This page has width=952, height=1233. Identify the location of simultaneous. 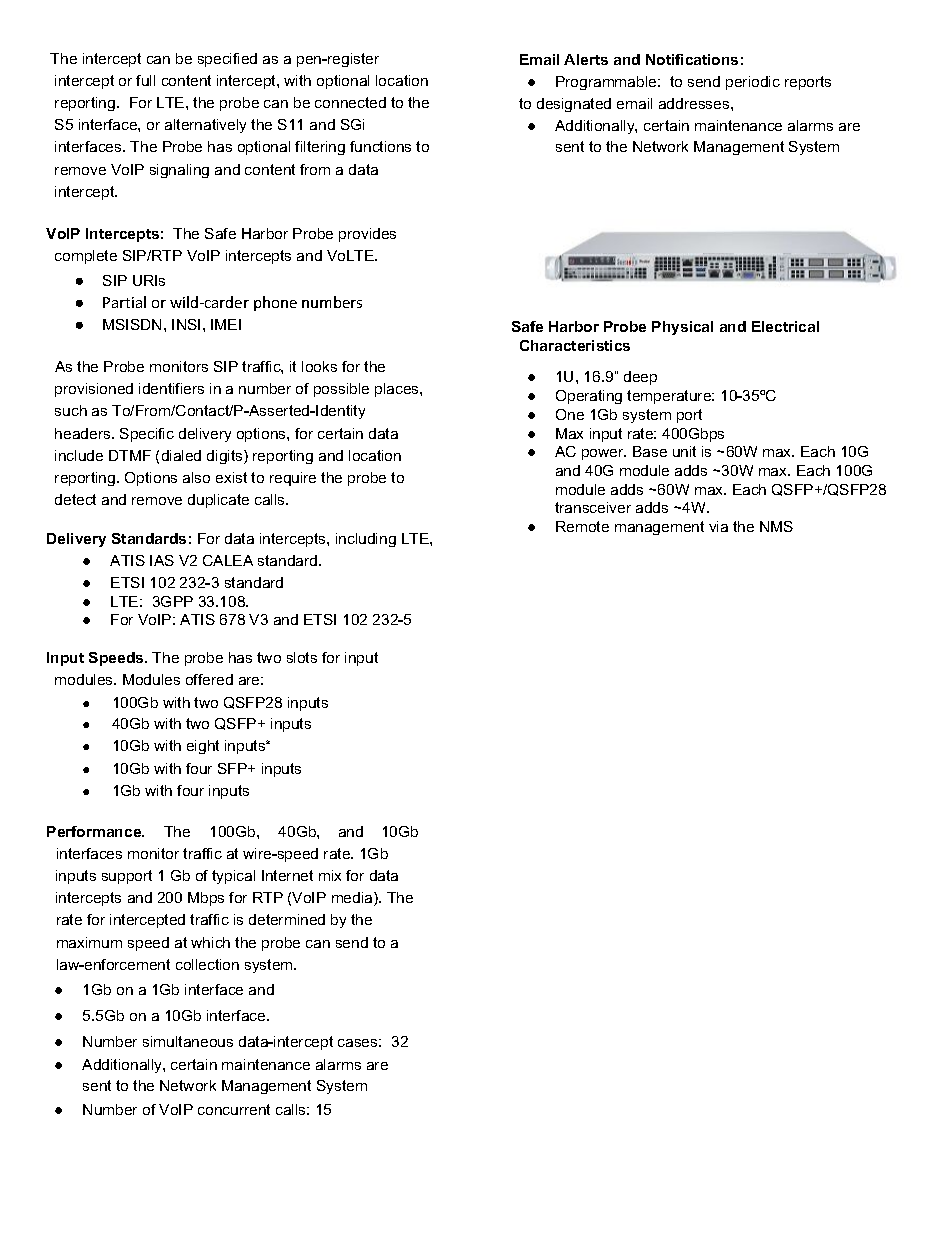
(188, 1041).
